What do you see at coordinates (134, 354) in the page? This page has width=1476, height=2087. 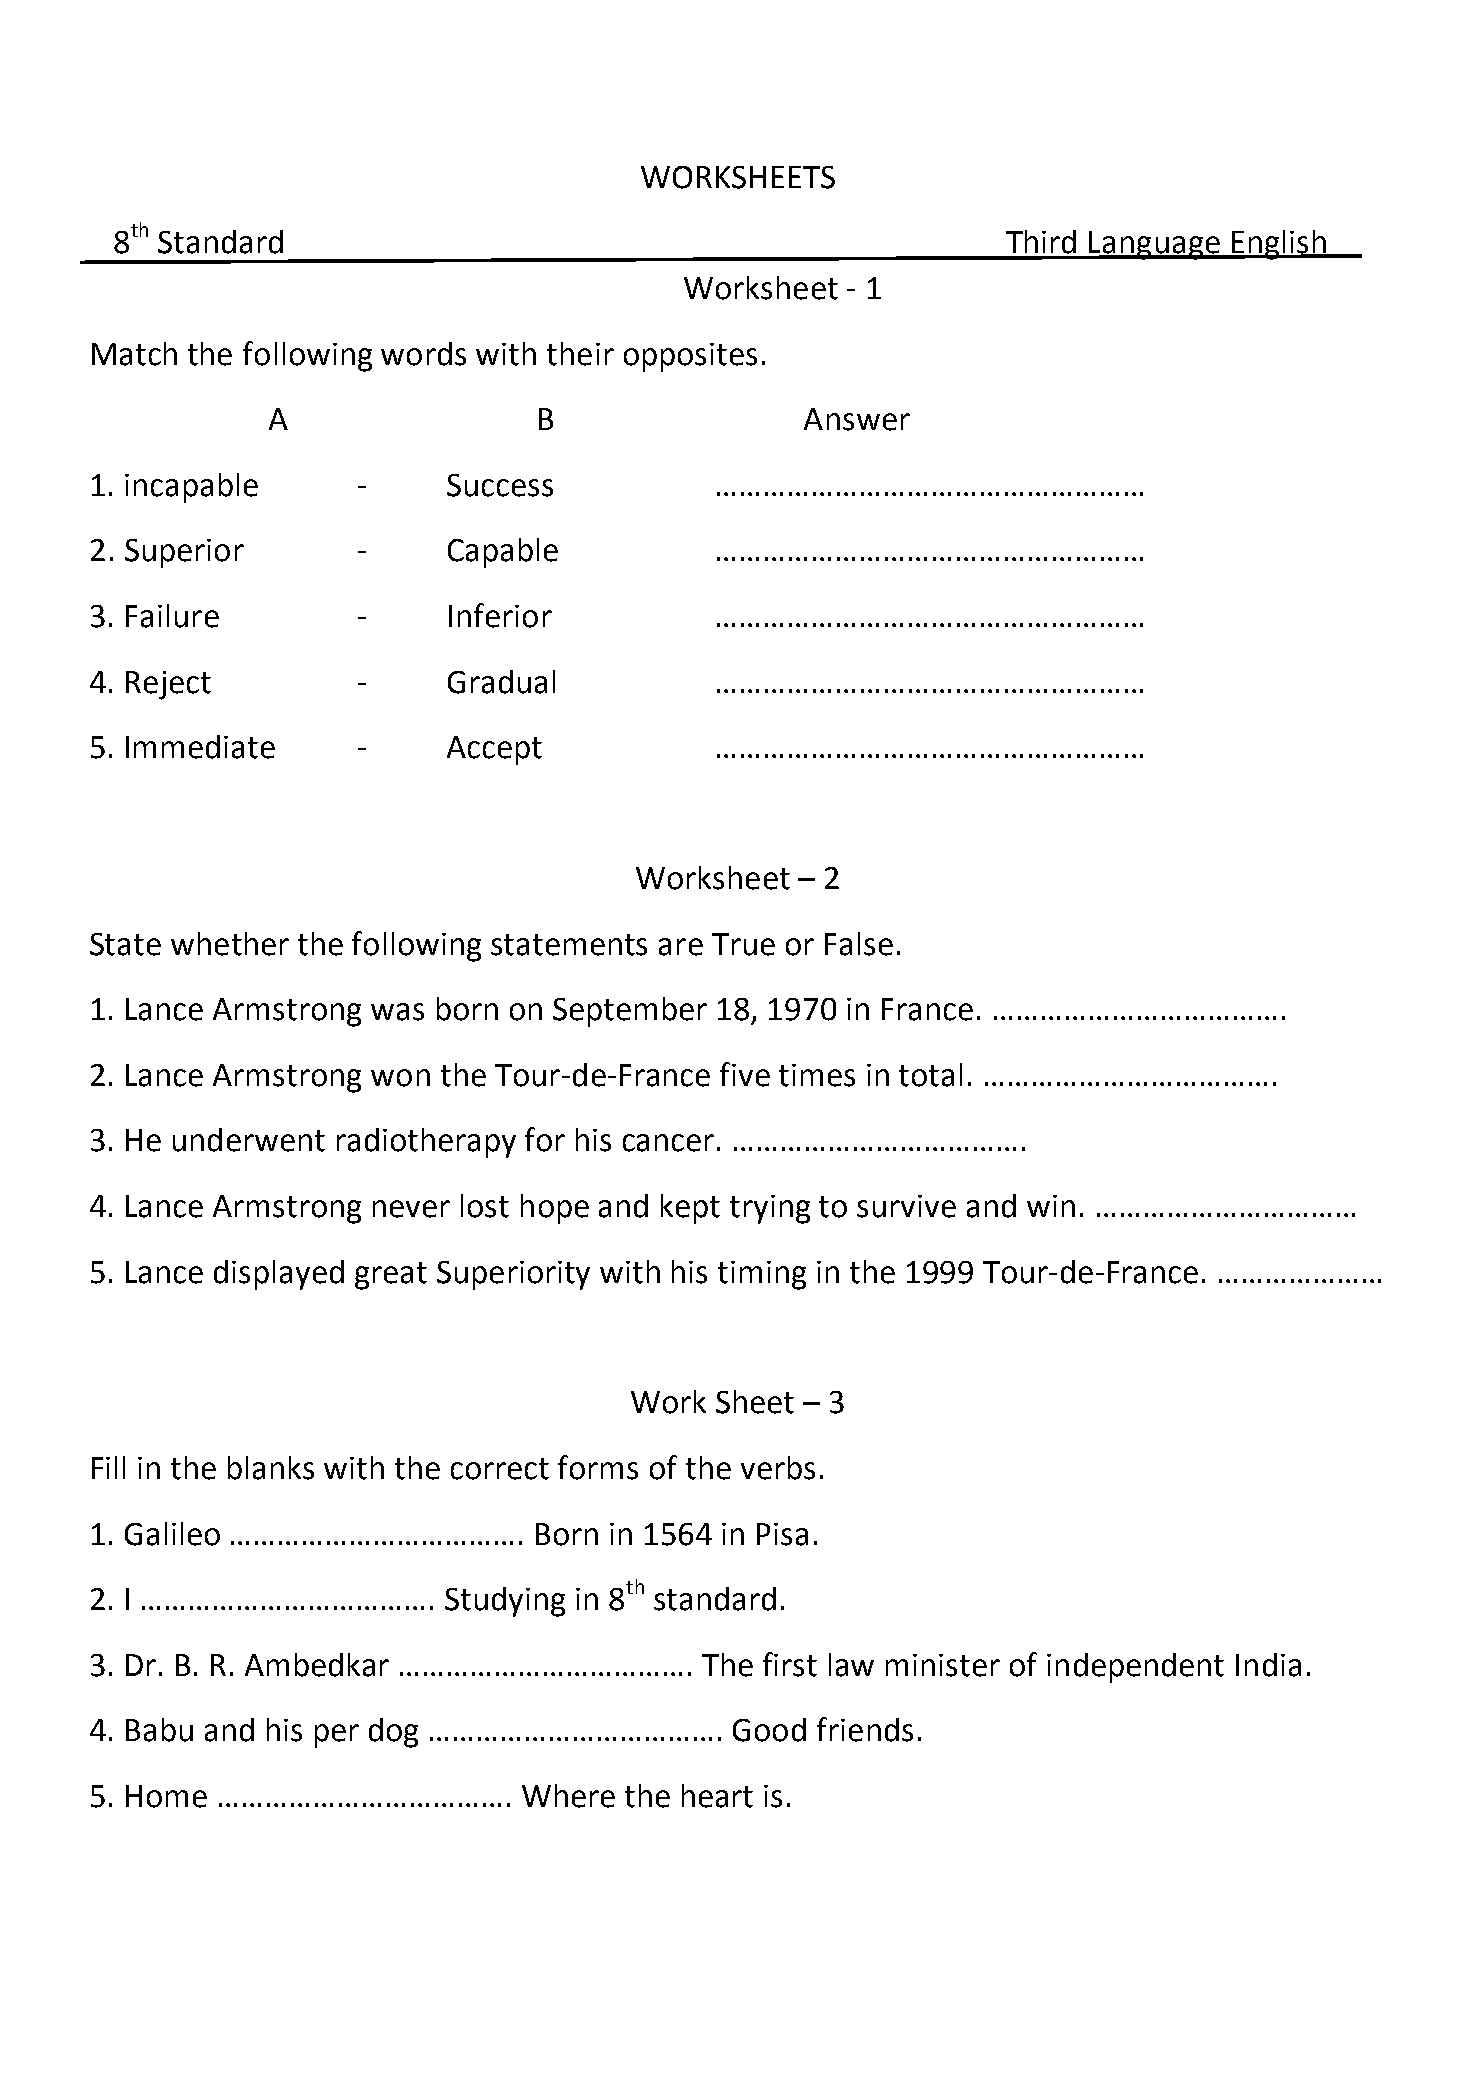 I see `Match` at bounding box center [134, 354].
